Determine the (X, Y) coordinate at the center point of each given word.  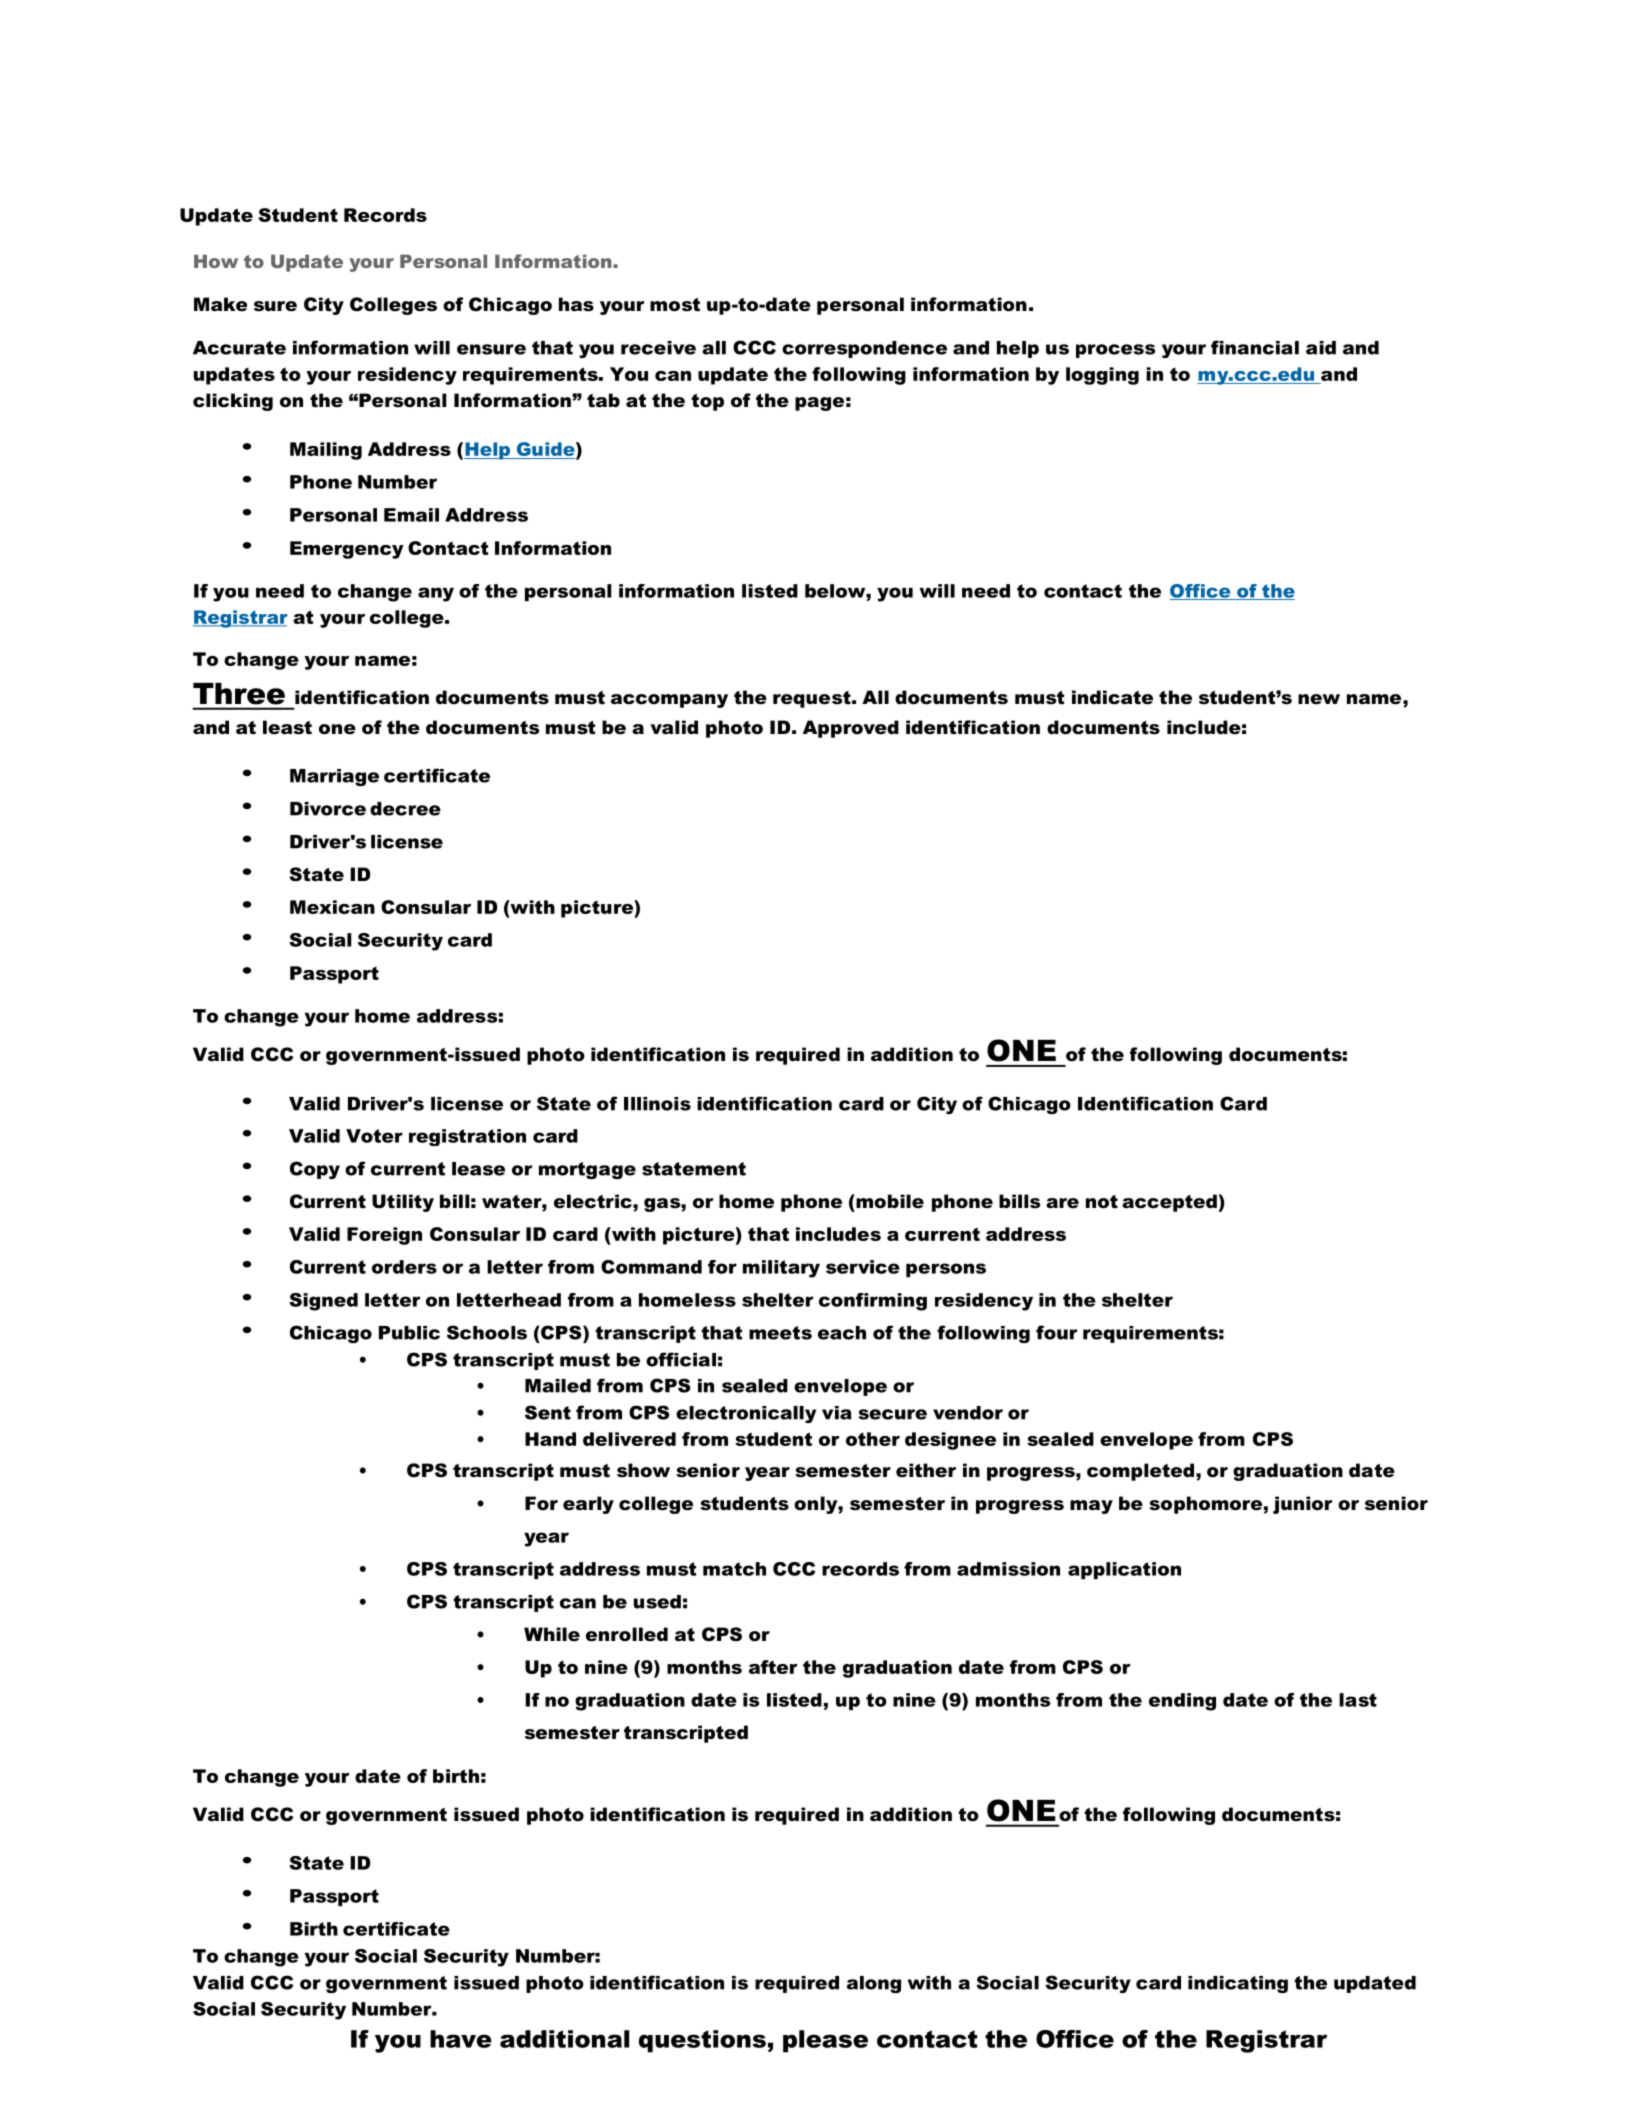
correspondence (864, 349)
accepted (1169, 1203)
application (1124, 1570)
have (461, 2039)
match (734, 1569)
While (552, 1634)
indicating (1238, 1984)
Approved (851, 729)
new (1319, 699)
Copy (315, 1170)
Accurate (239, 348)
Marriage (334, 777)
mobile (889, 1201)
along (874, 1984)
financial (1255, 347)
